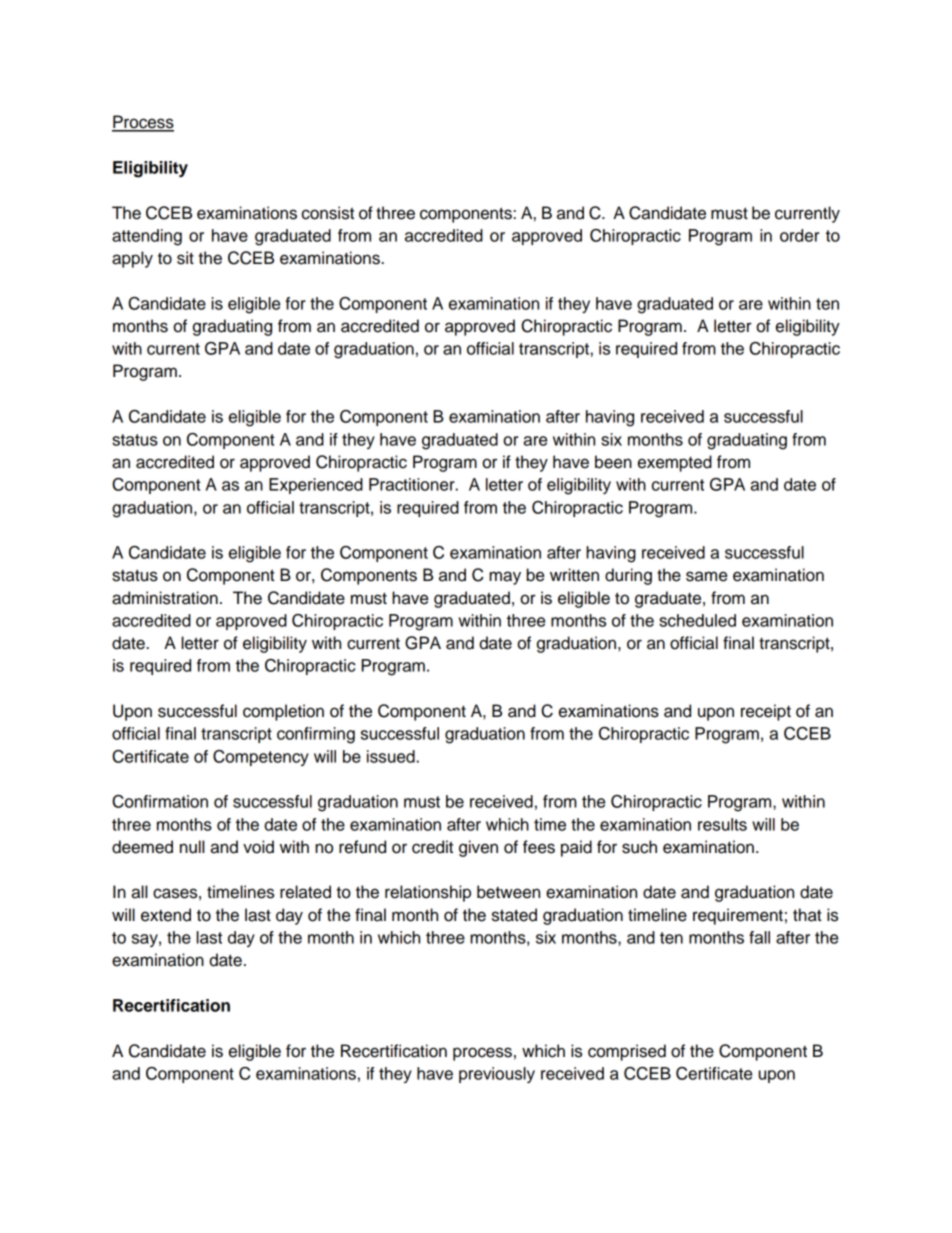  What do you see at coordinates (316, 486) in the document?
I see `Experienced` at bounding box center [316, 486].
